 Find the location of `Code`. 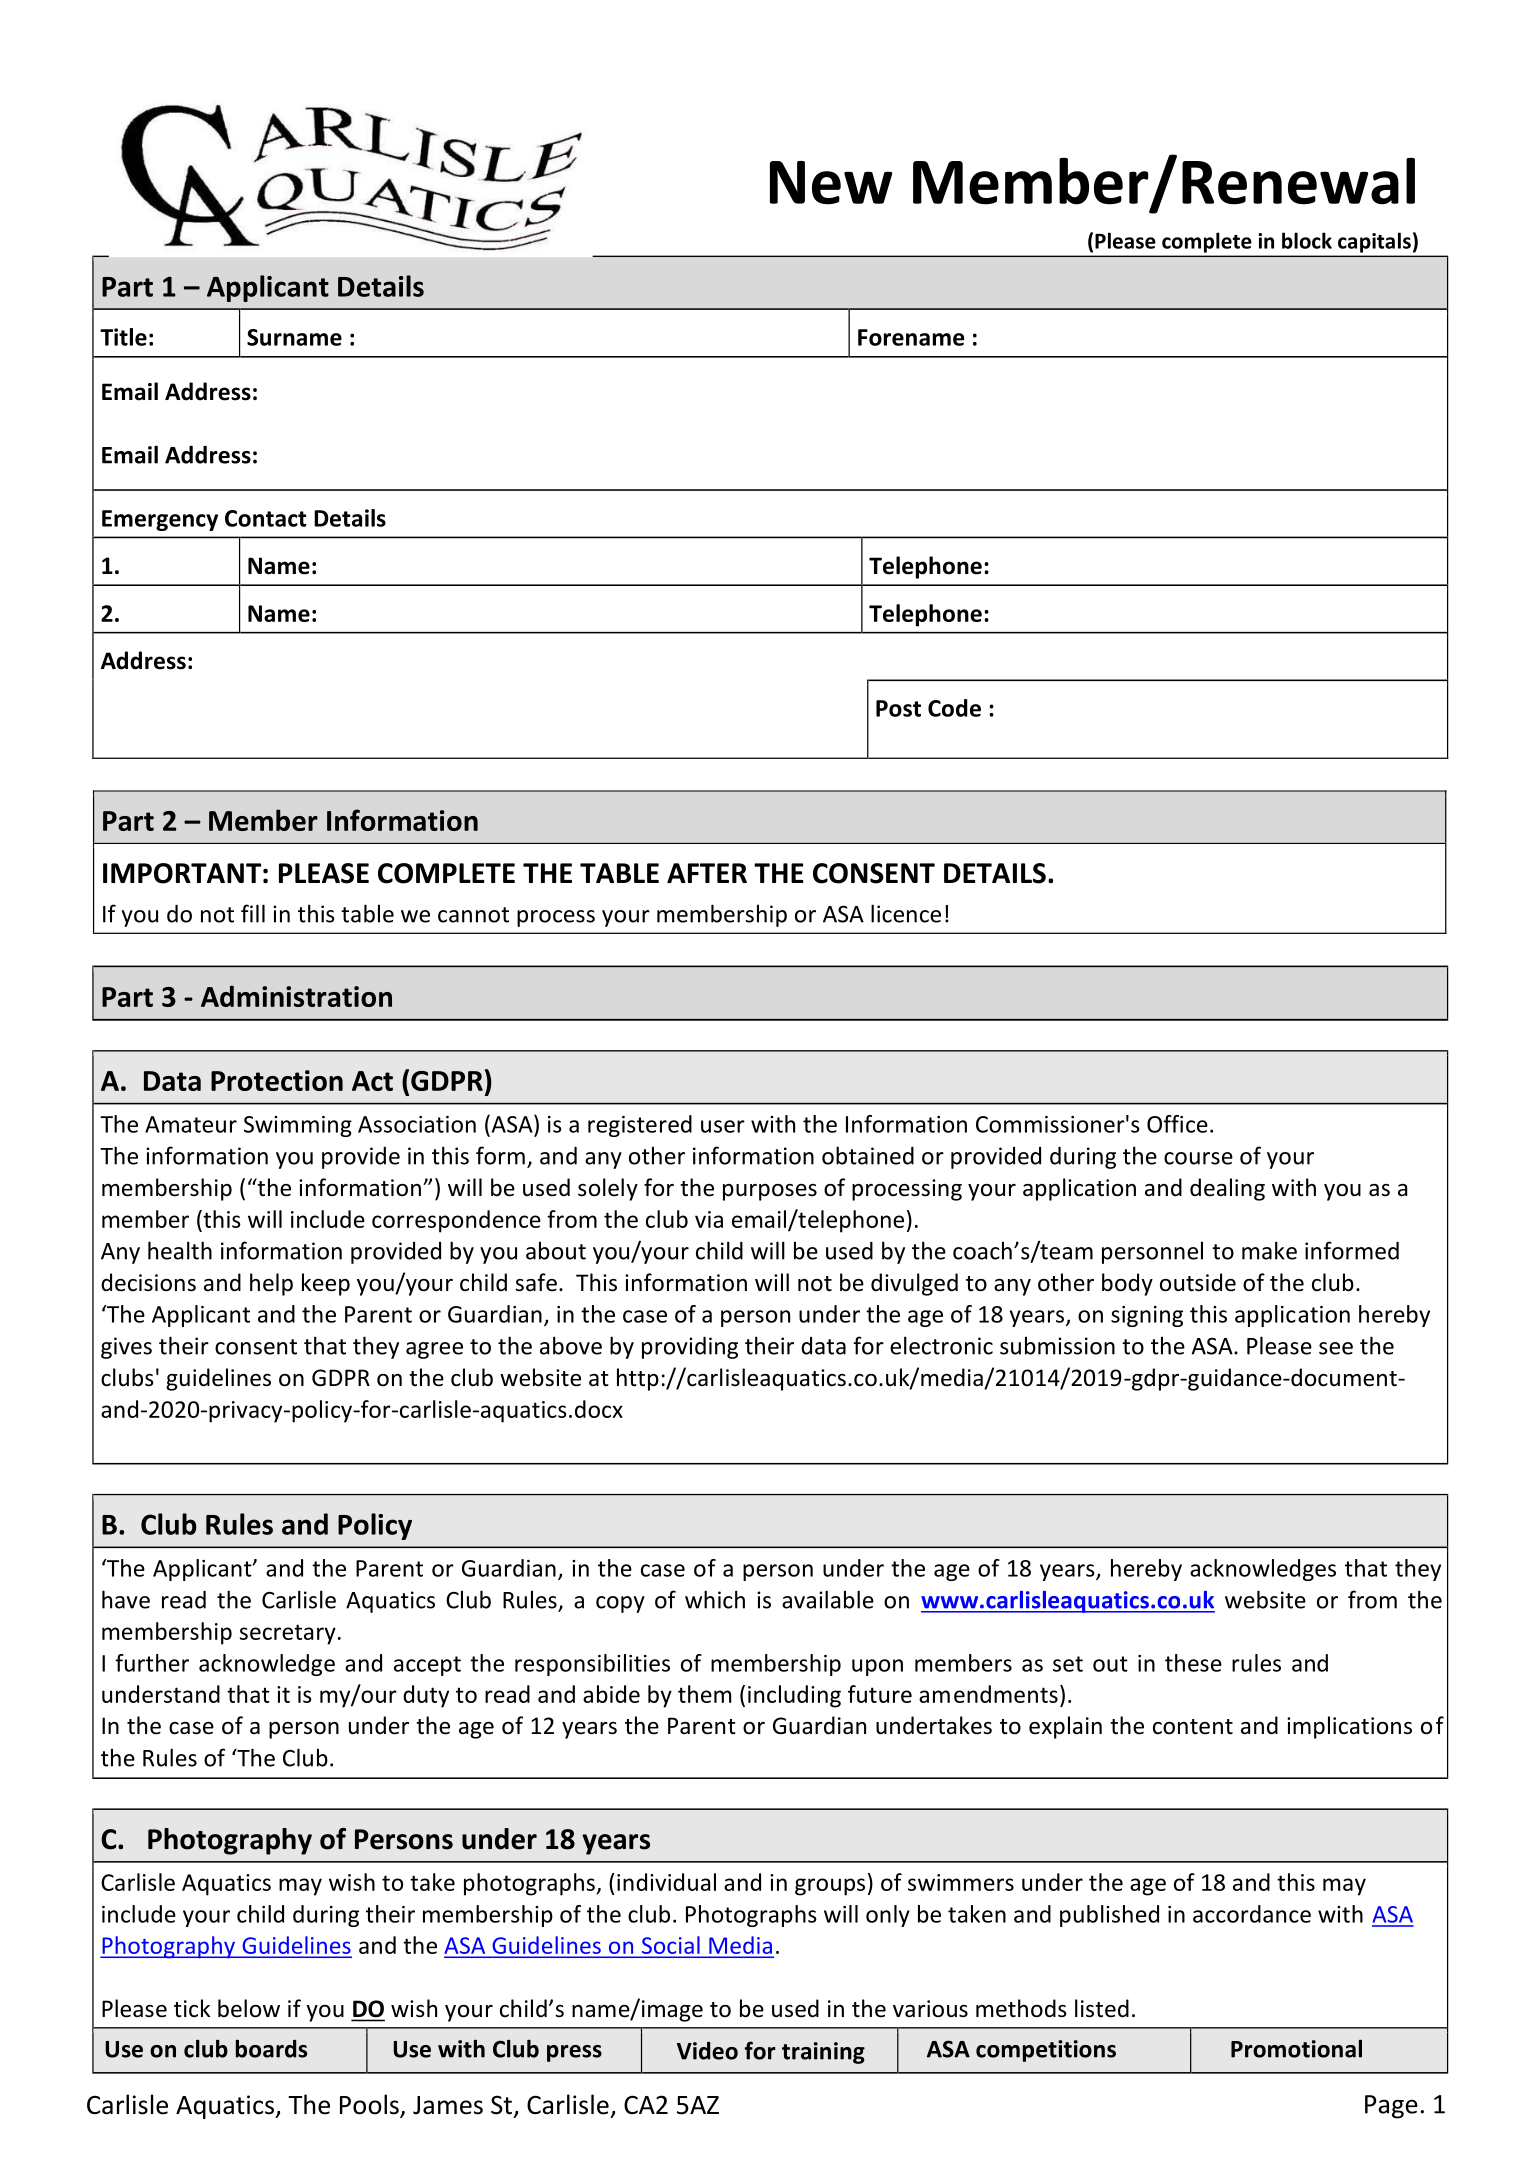

Code is located at coordinates (954, 708).
